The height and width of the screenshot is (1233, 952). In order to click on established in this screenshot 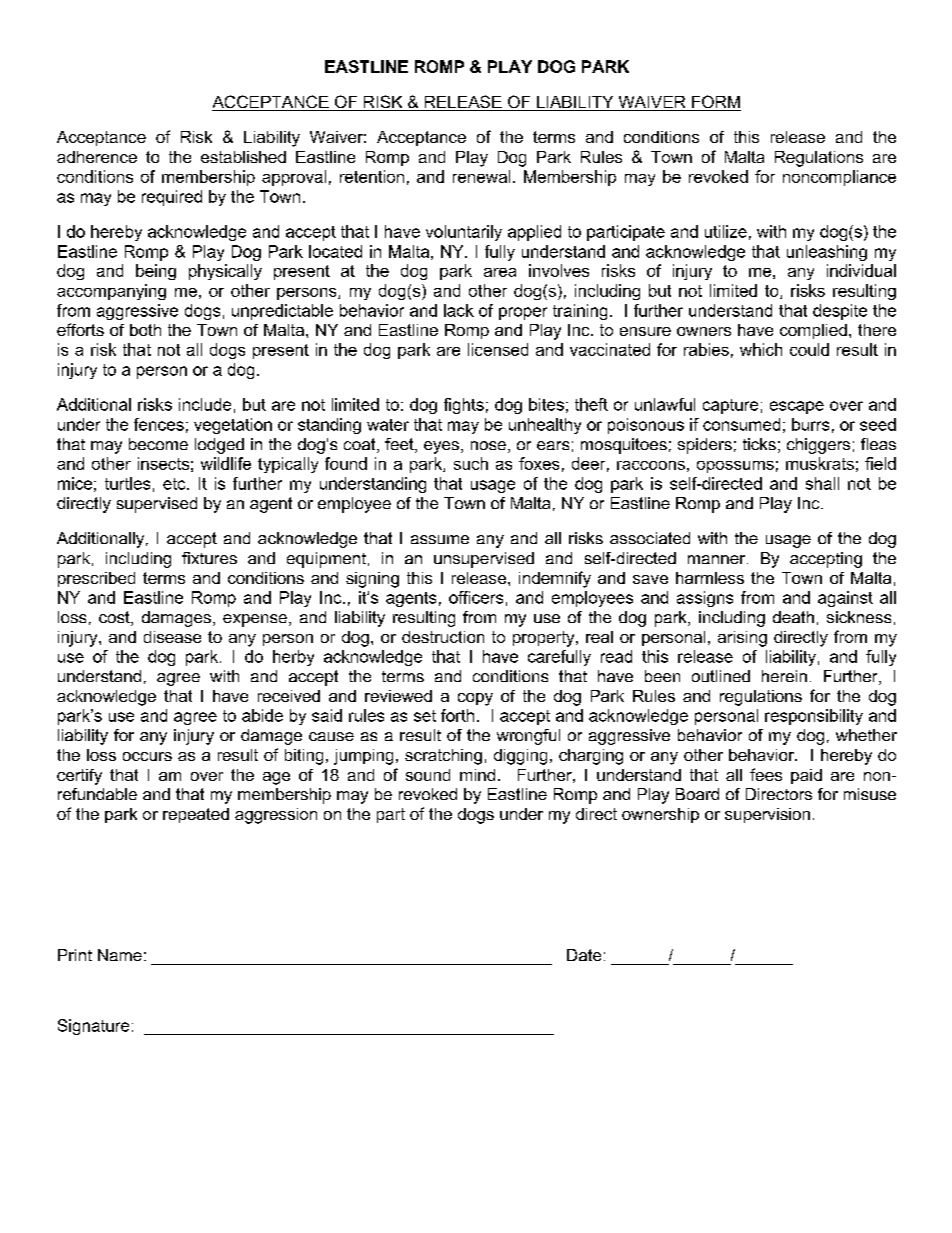, I will do `click(243, 157)`.
